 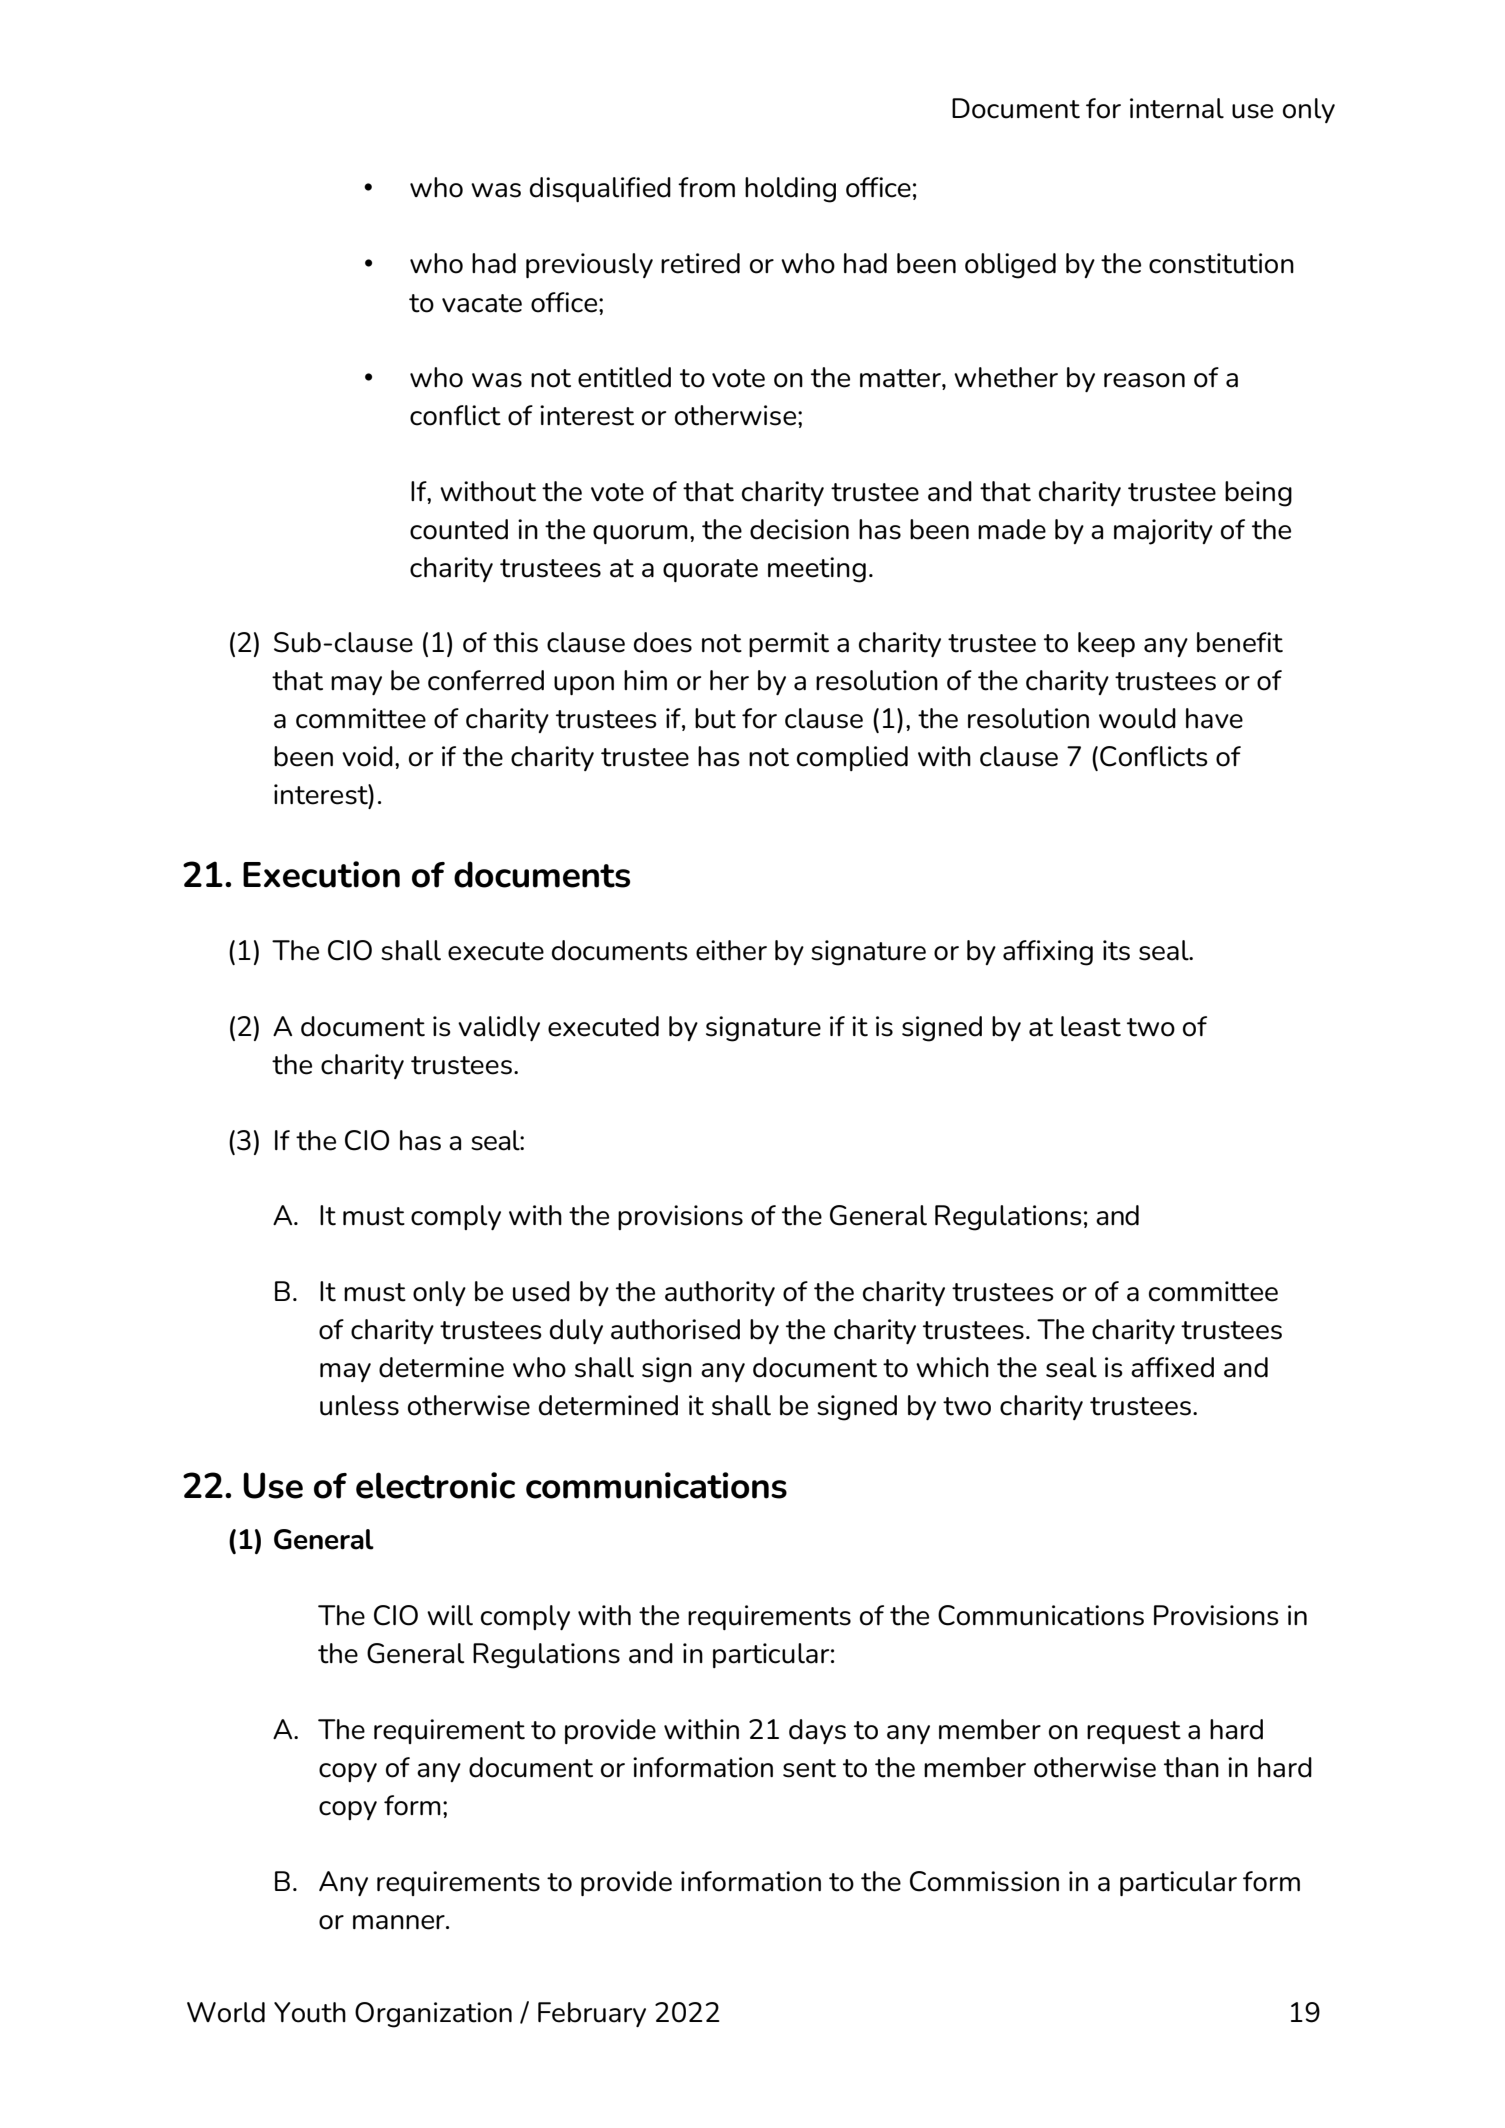 I want to click on internal, so click(x=1177, y=108).
